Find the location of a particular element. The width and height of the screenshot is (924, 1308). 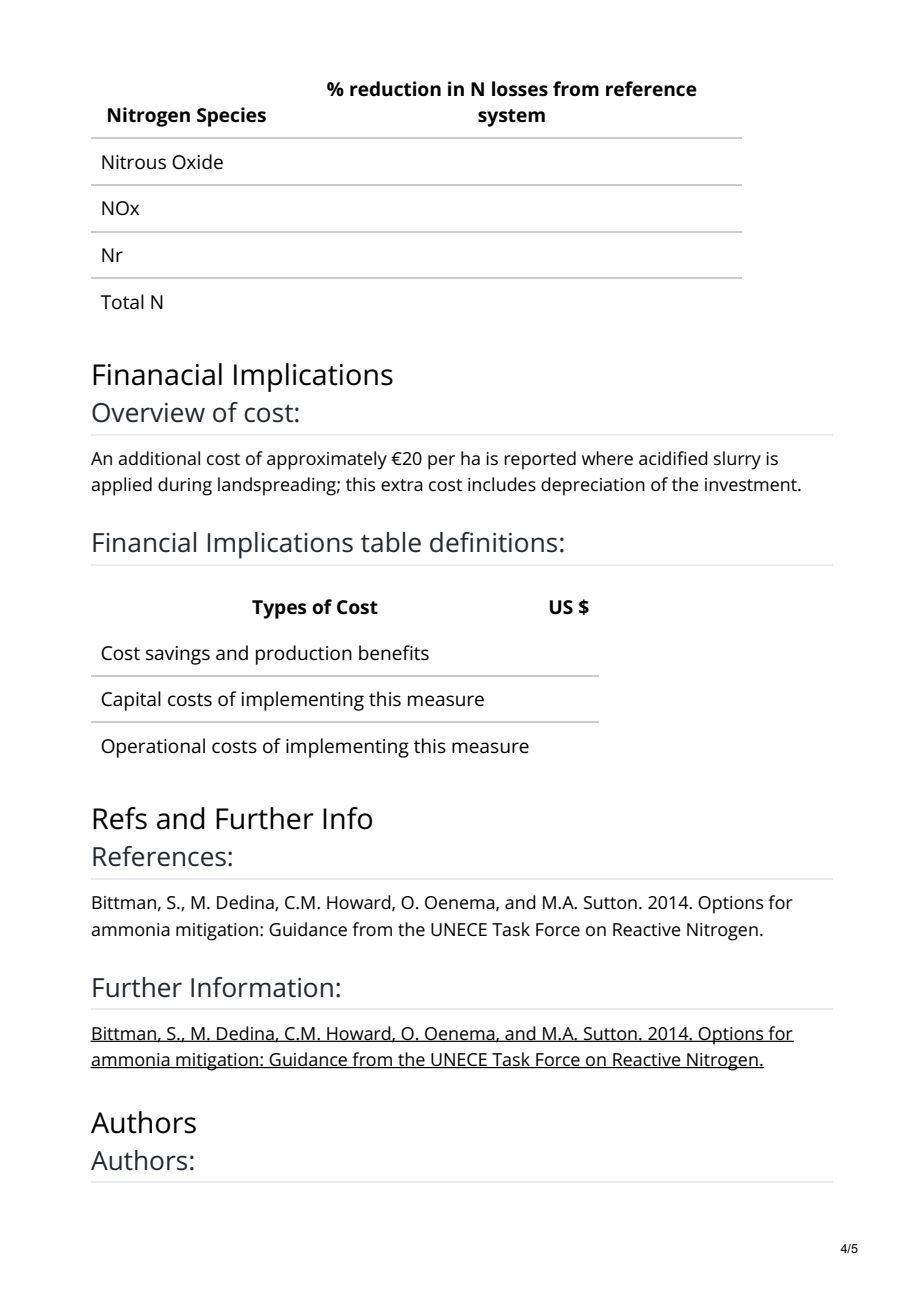

reduction is located at coordinates (395, 89).
